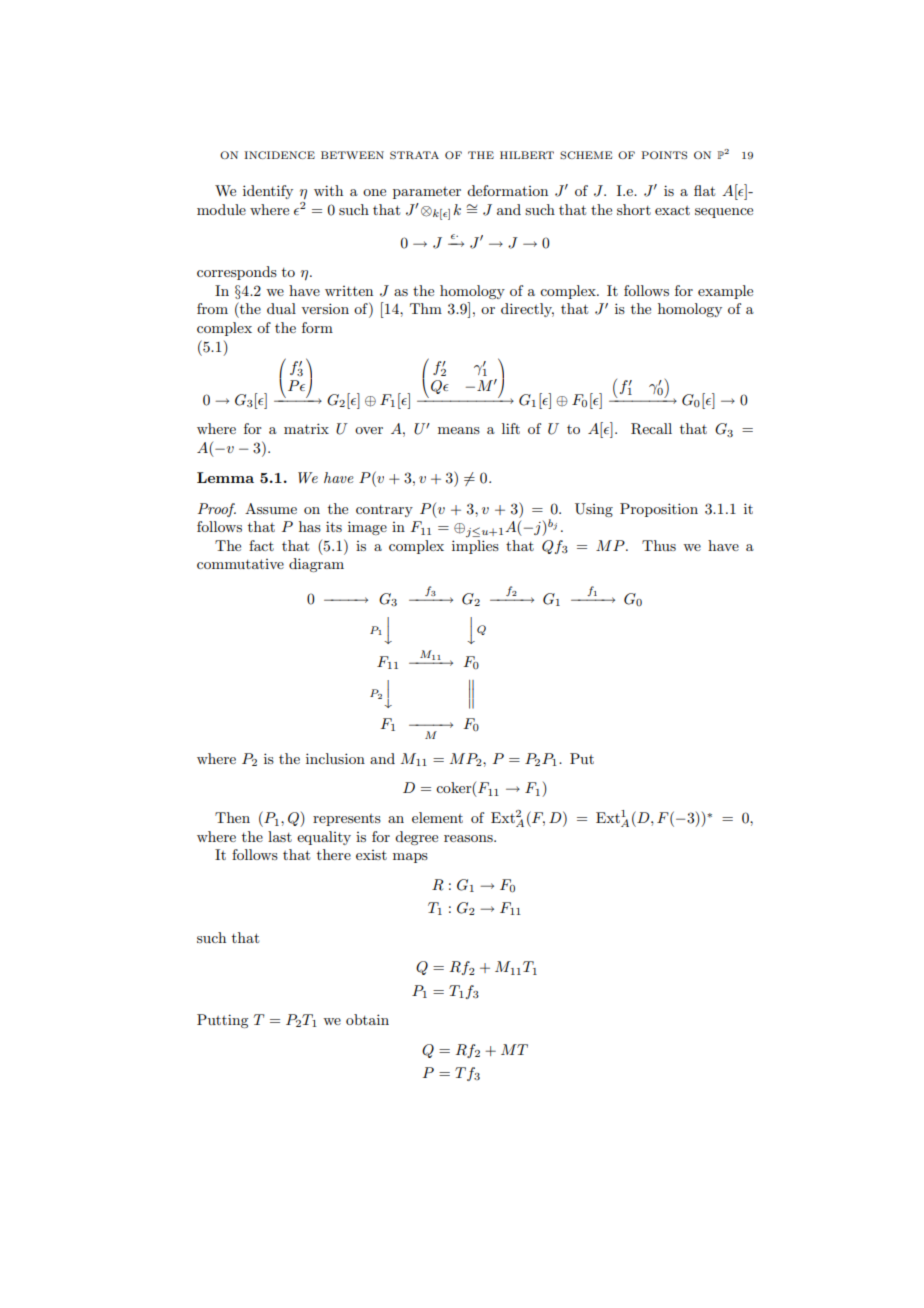 The width and height of the document is (924, 1308). What do you see at coordinates (437, 817) in the document?
I see `element` at bounding box center [437, 817].
